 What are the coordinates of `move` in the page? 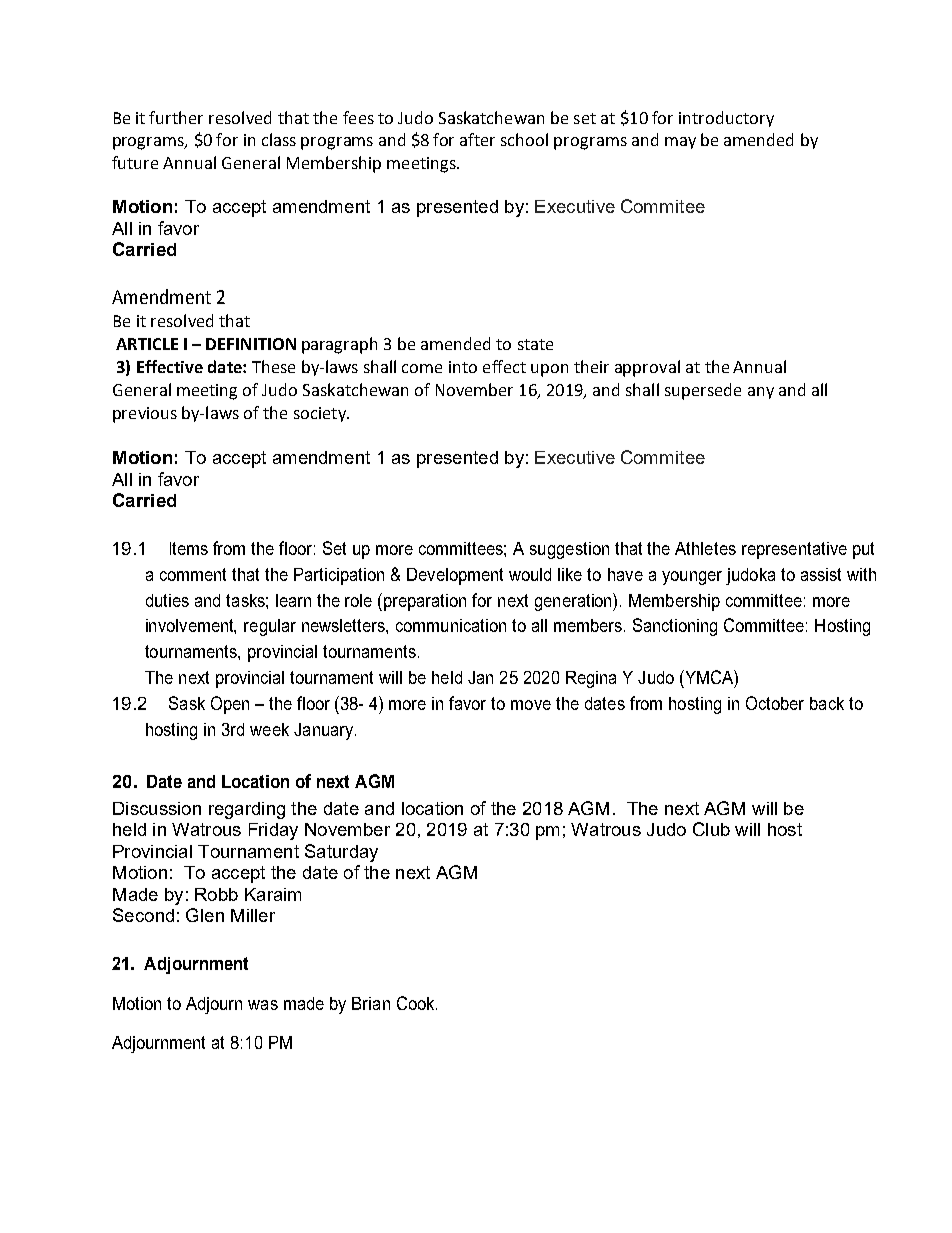 It's located at (531, 705).
